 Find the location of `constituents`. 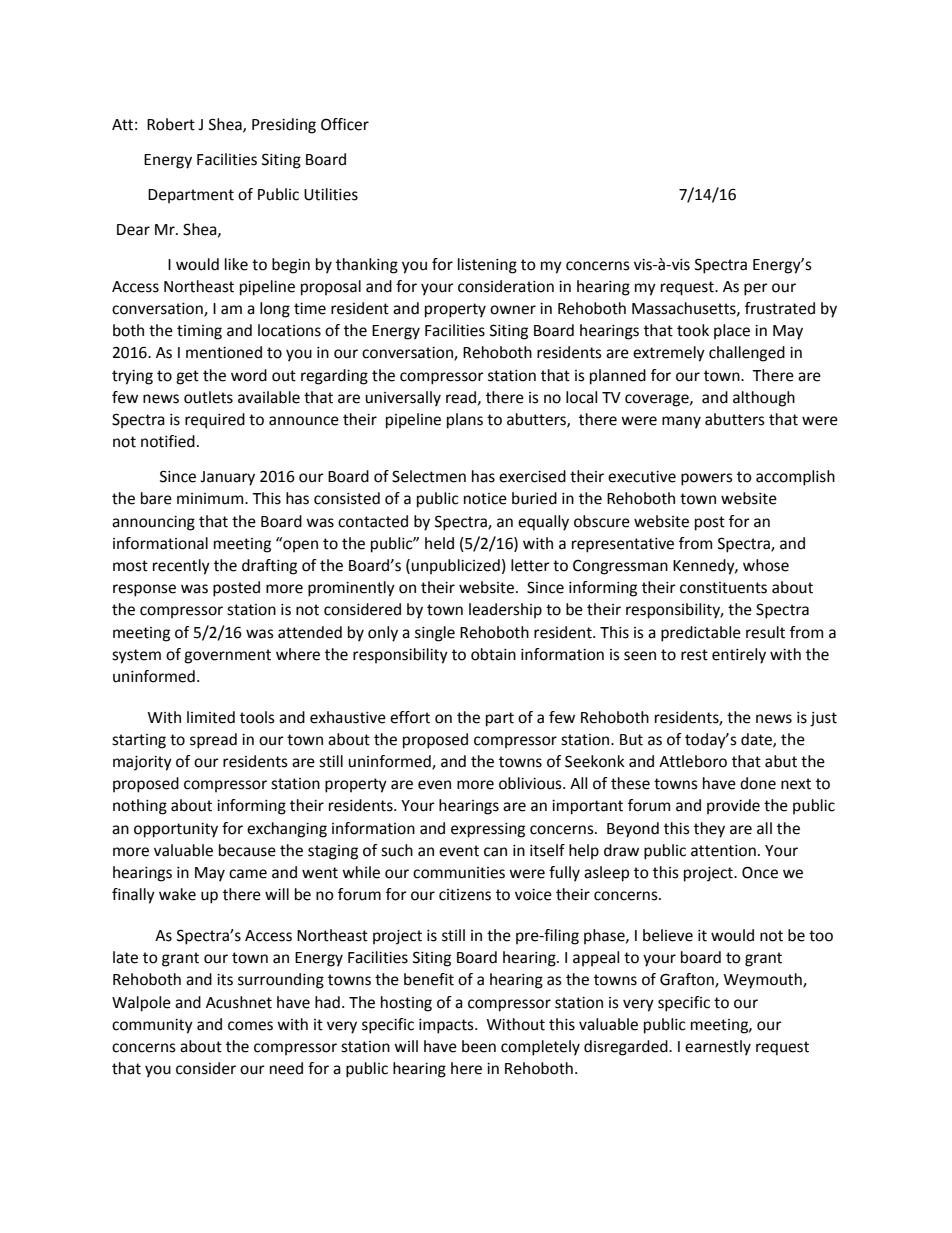

constituents is located at coordinates (723, 588).
